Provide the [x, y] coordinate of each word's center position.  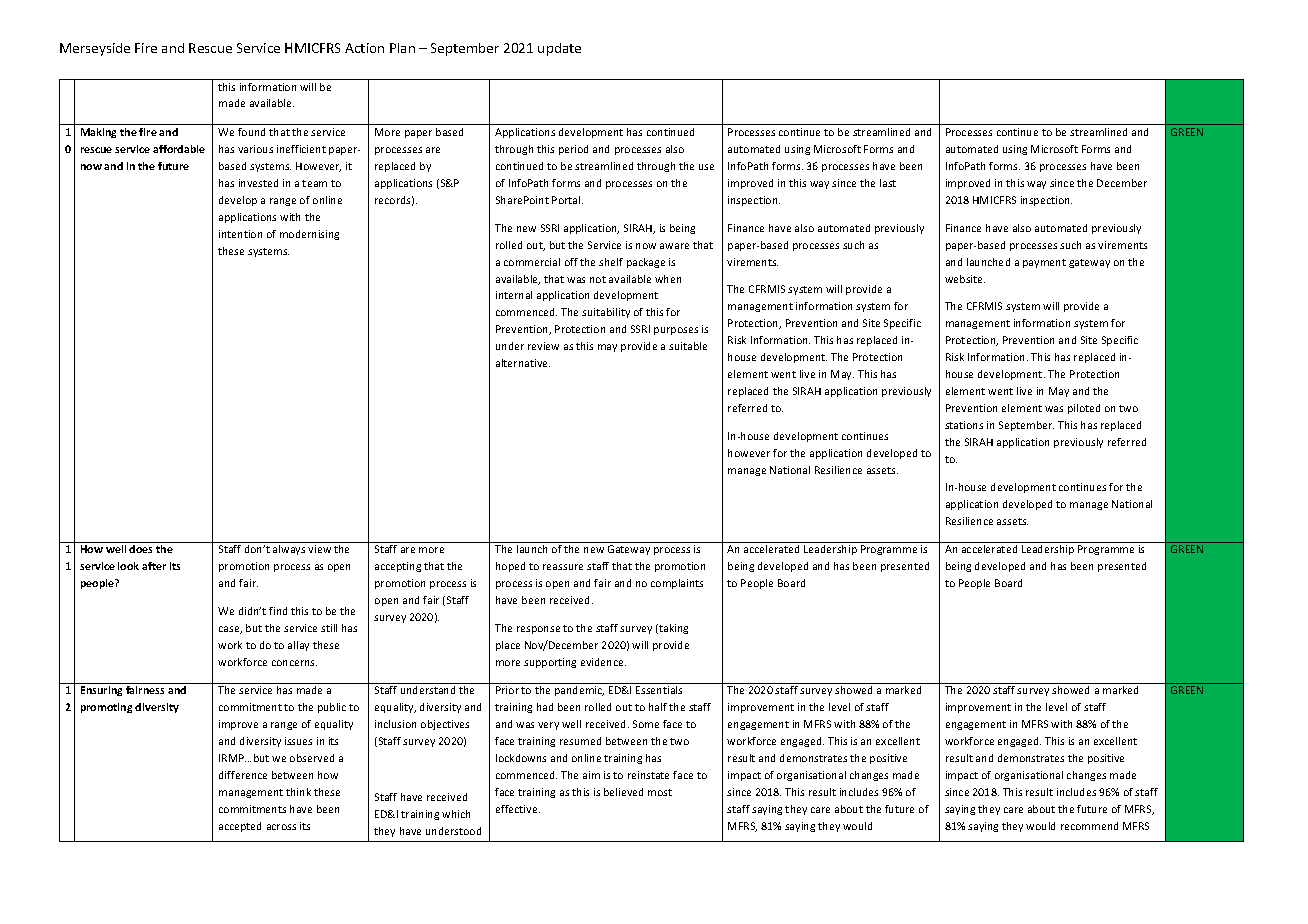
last [888, 183]
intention [240, 234]
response [538, 630]
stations [964, 425]
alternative [523, 363]
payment [1044, 263]
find [278, 611]
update [559, 49]
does [140, 549]
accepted [240, 827]
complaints [677, 584]
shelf [611, 262]
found [251, 132]
